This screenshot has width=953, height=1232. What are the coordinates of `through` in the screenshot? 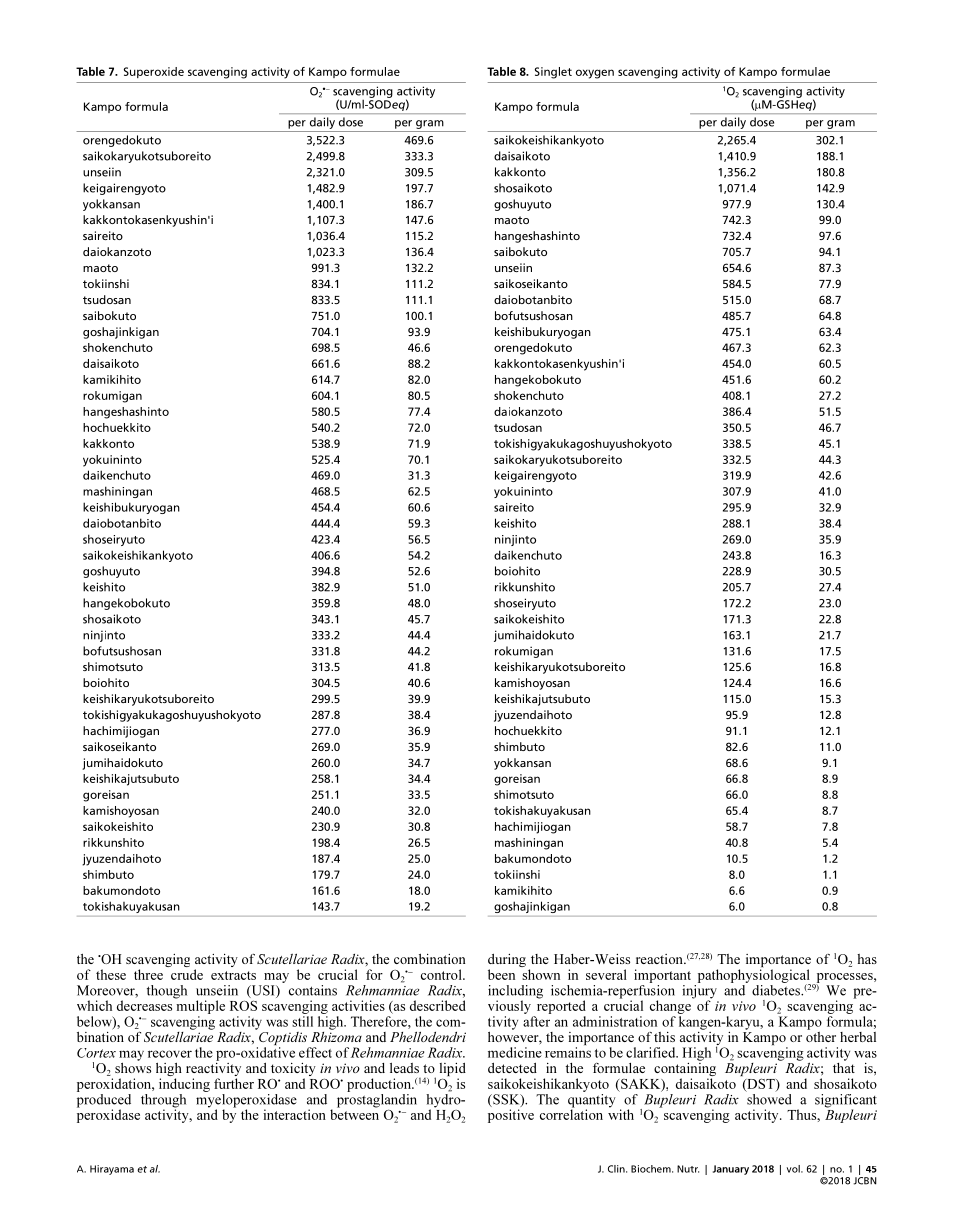 It's located at (163, 1102).
